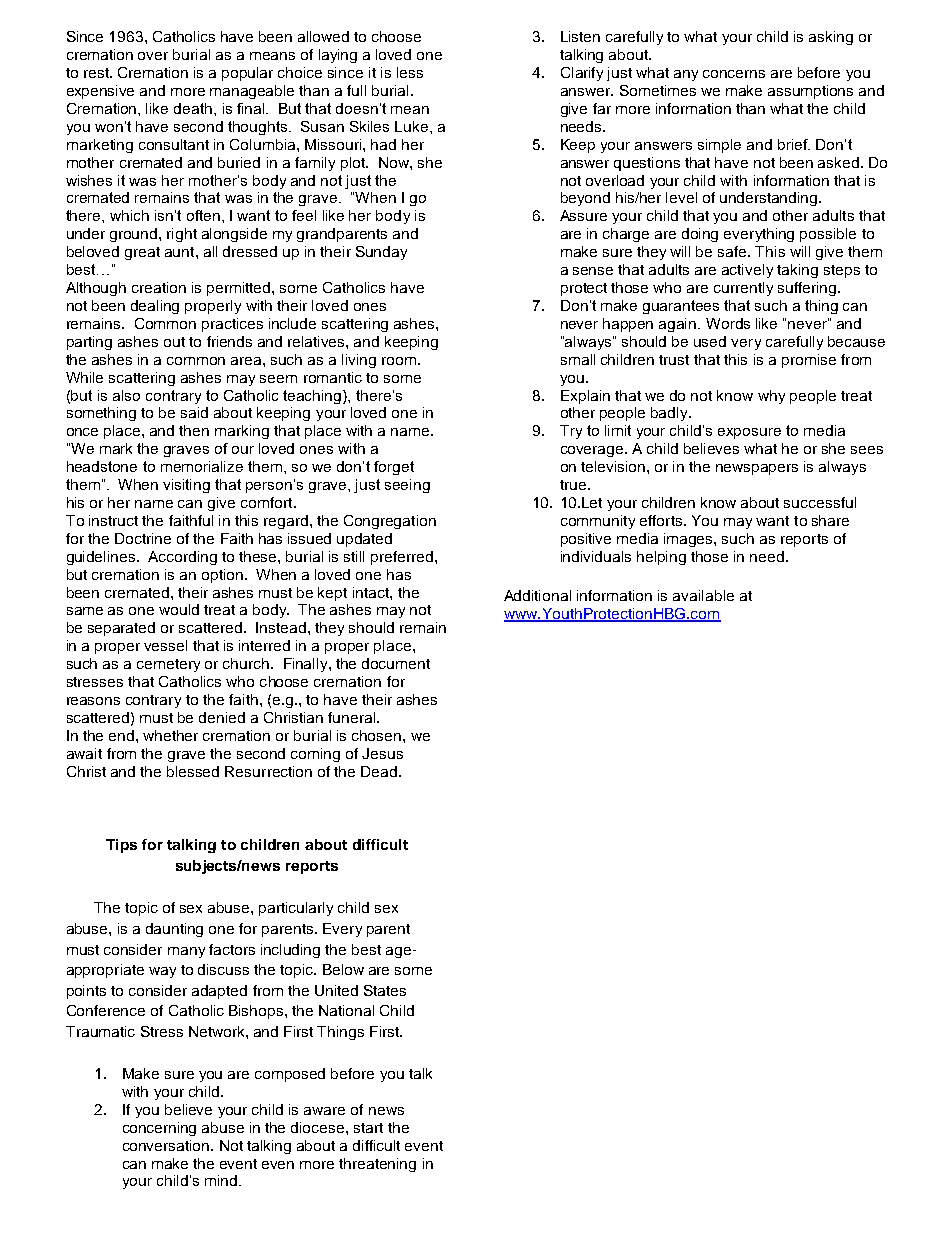 The image size is (952, 1233). I want to click on States, so click(385, 990).
